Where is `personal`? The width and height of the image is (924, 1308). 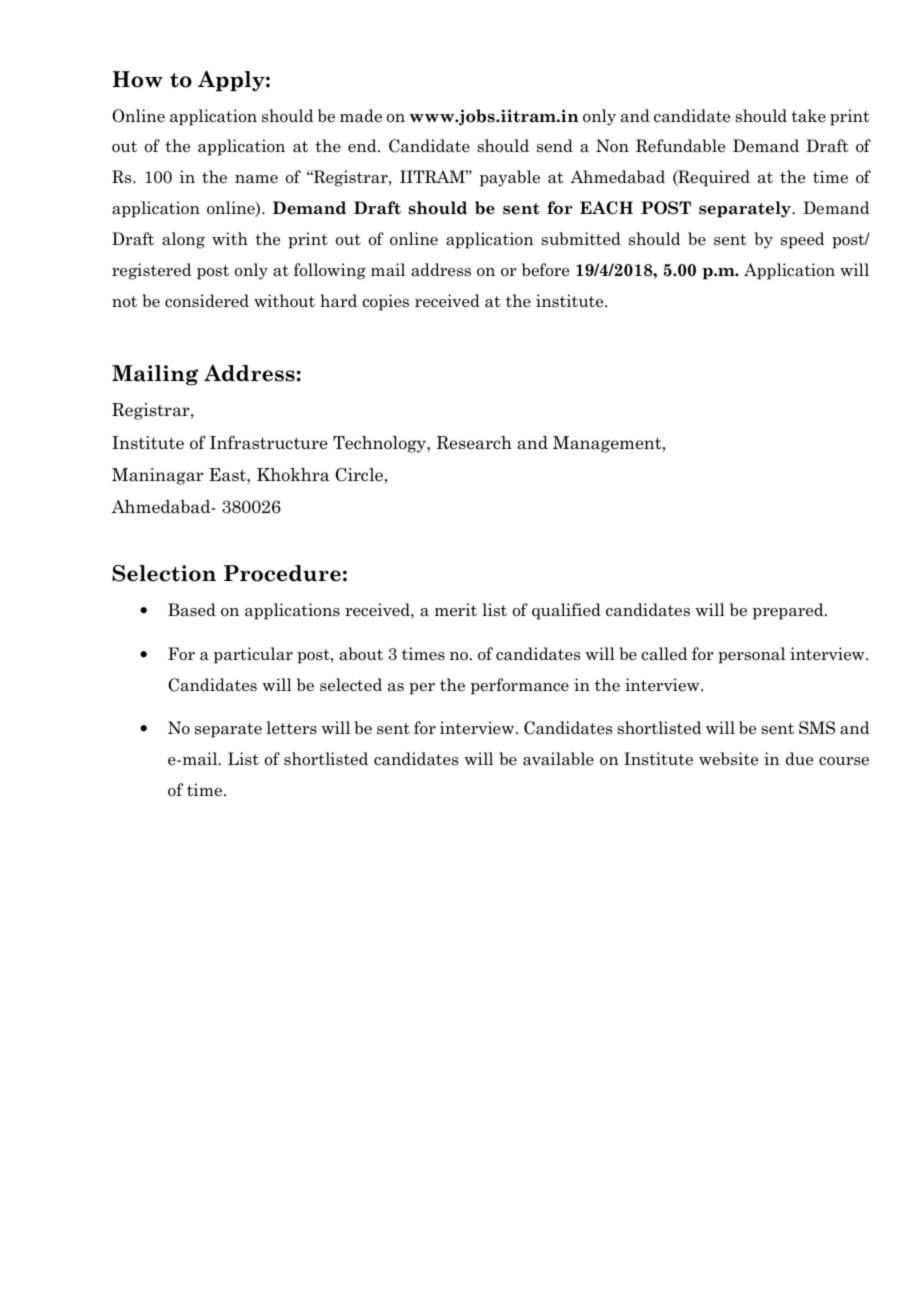 personal is located at coordinates (751, 655).
